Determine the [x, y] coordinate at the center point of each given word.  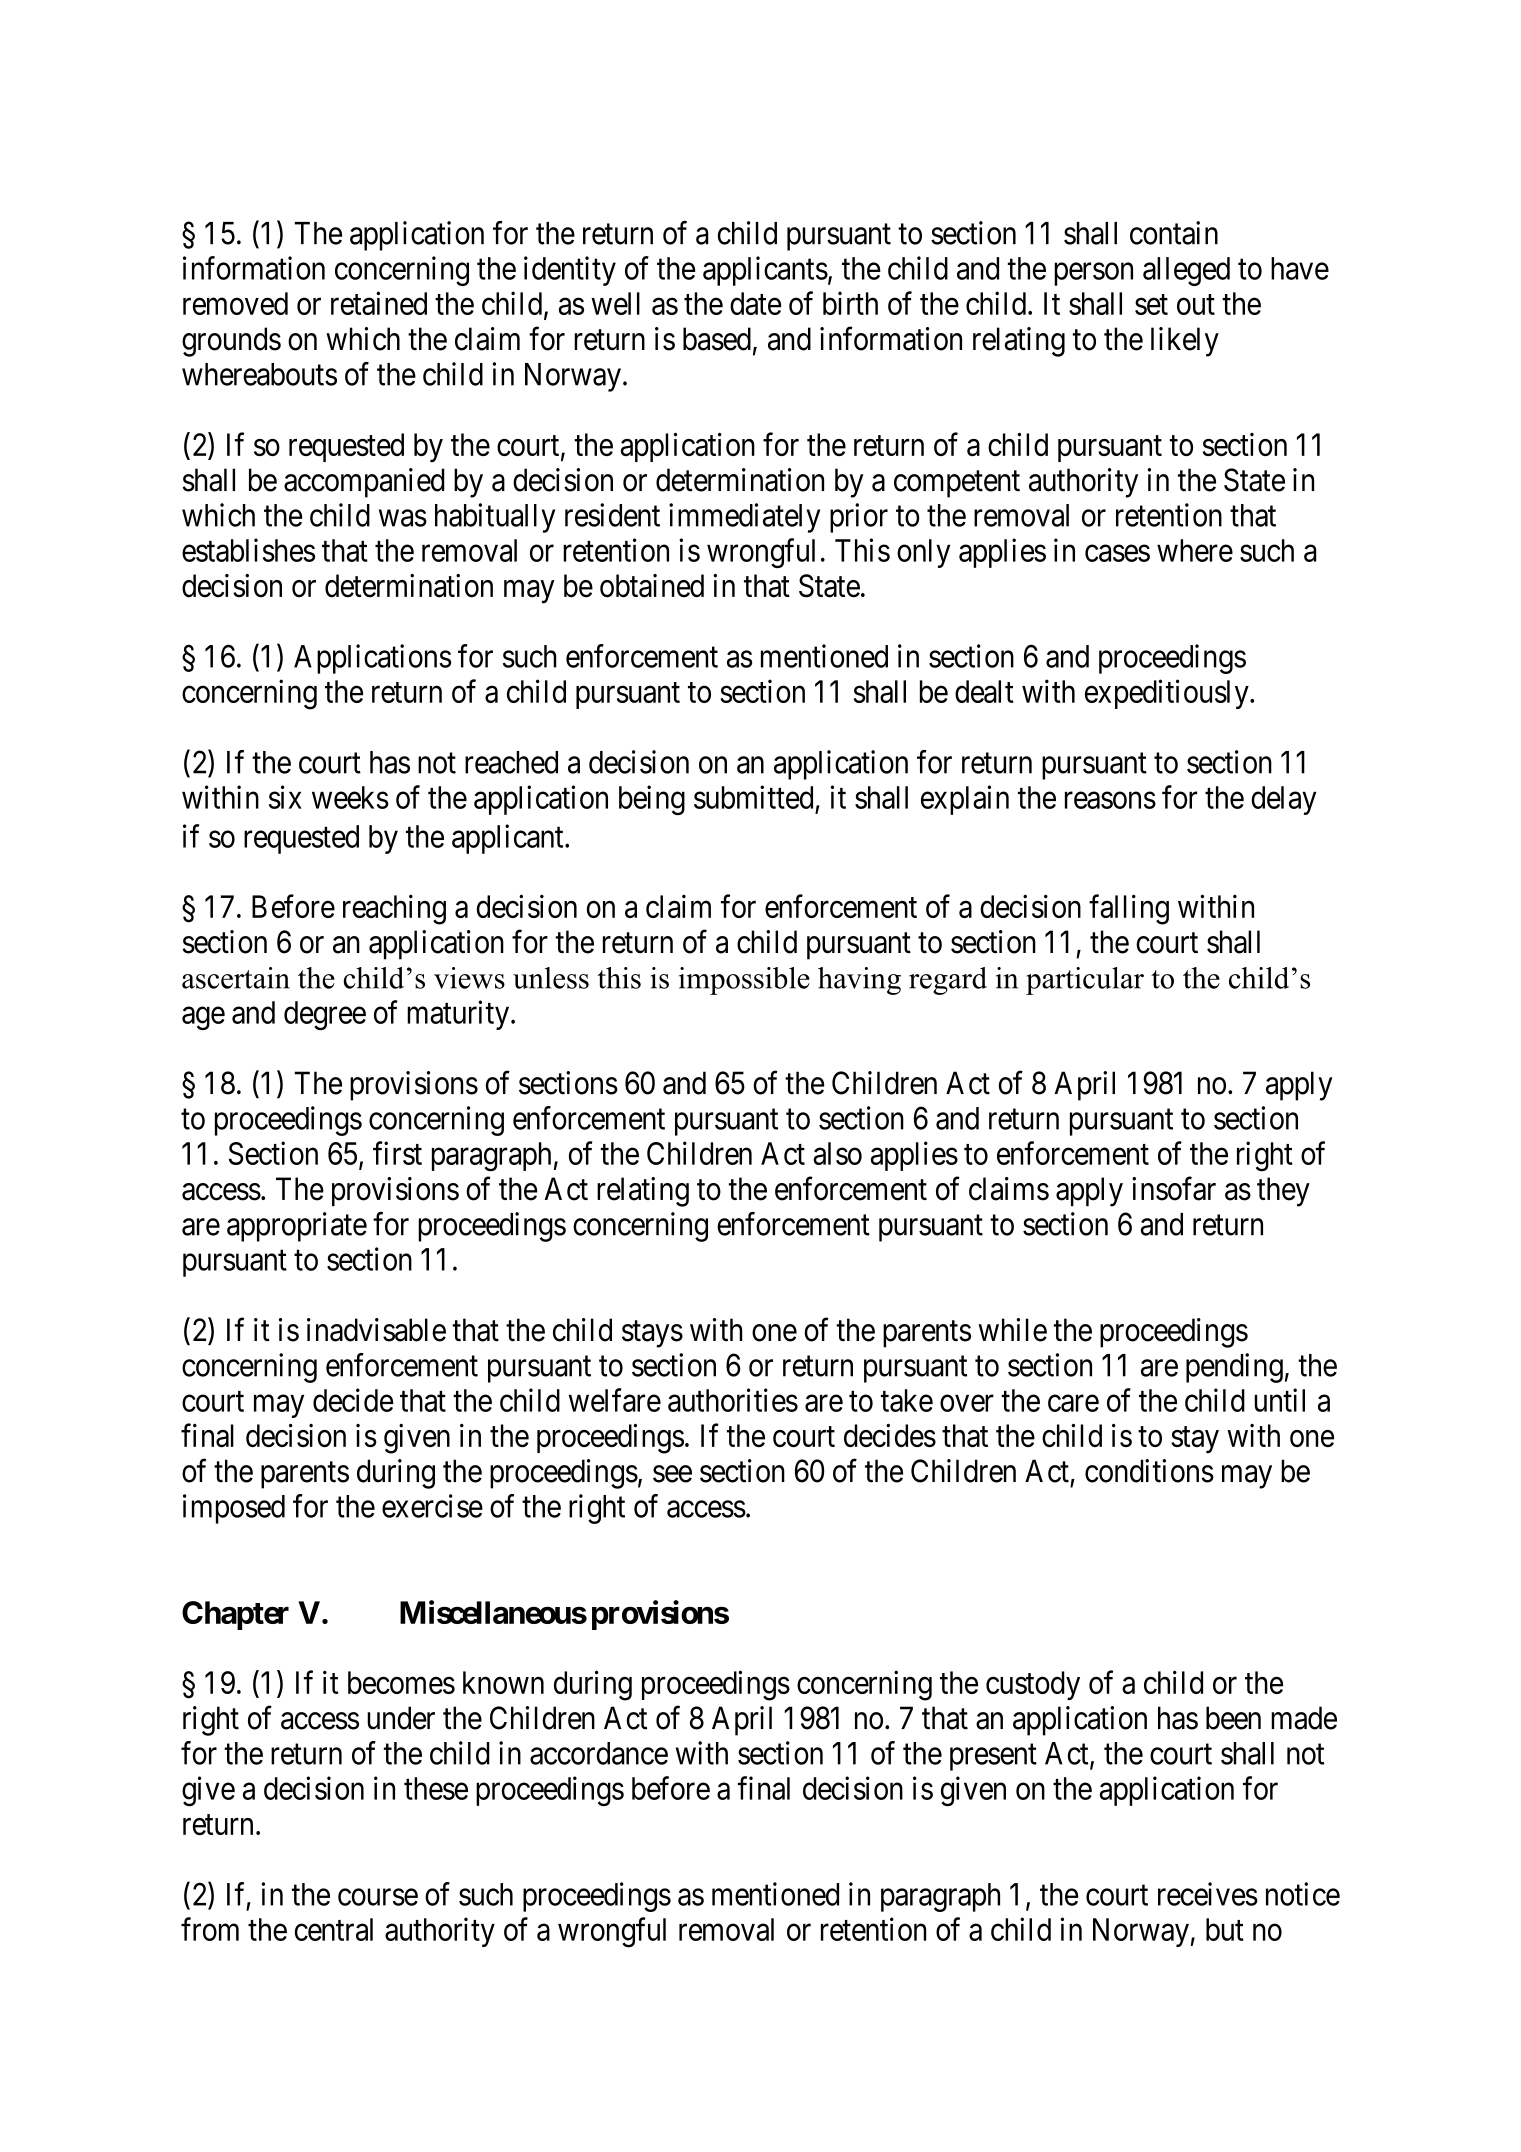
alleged [1186, 271]
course [378, 1897]
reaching [394, 909]
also [837, 1153]
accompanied [364, 483]
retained [379, 303]
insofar [1174, 1189]
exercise [432, 1506]
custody [1033, 1685]
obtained [652, 586]
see [672, 1474]
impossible [744, 981]
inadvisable [376, 1330]
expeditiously [1168, 694]
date [755, 303]
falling [1129, 909]
